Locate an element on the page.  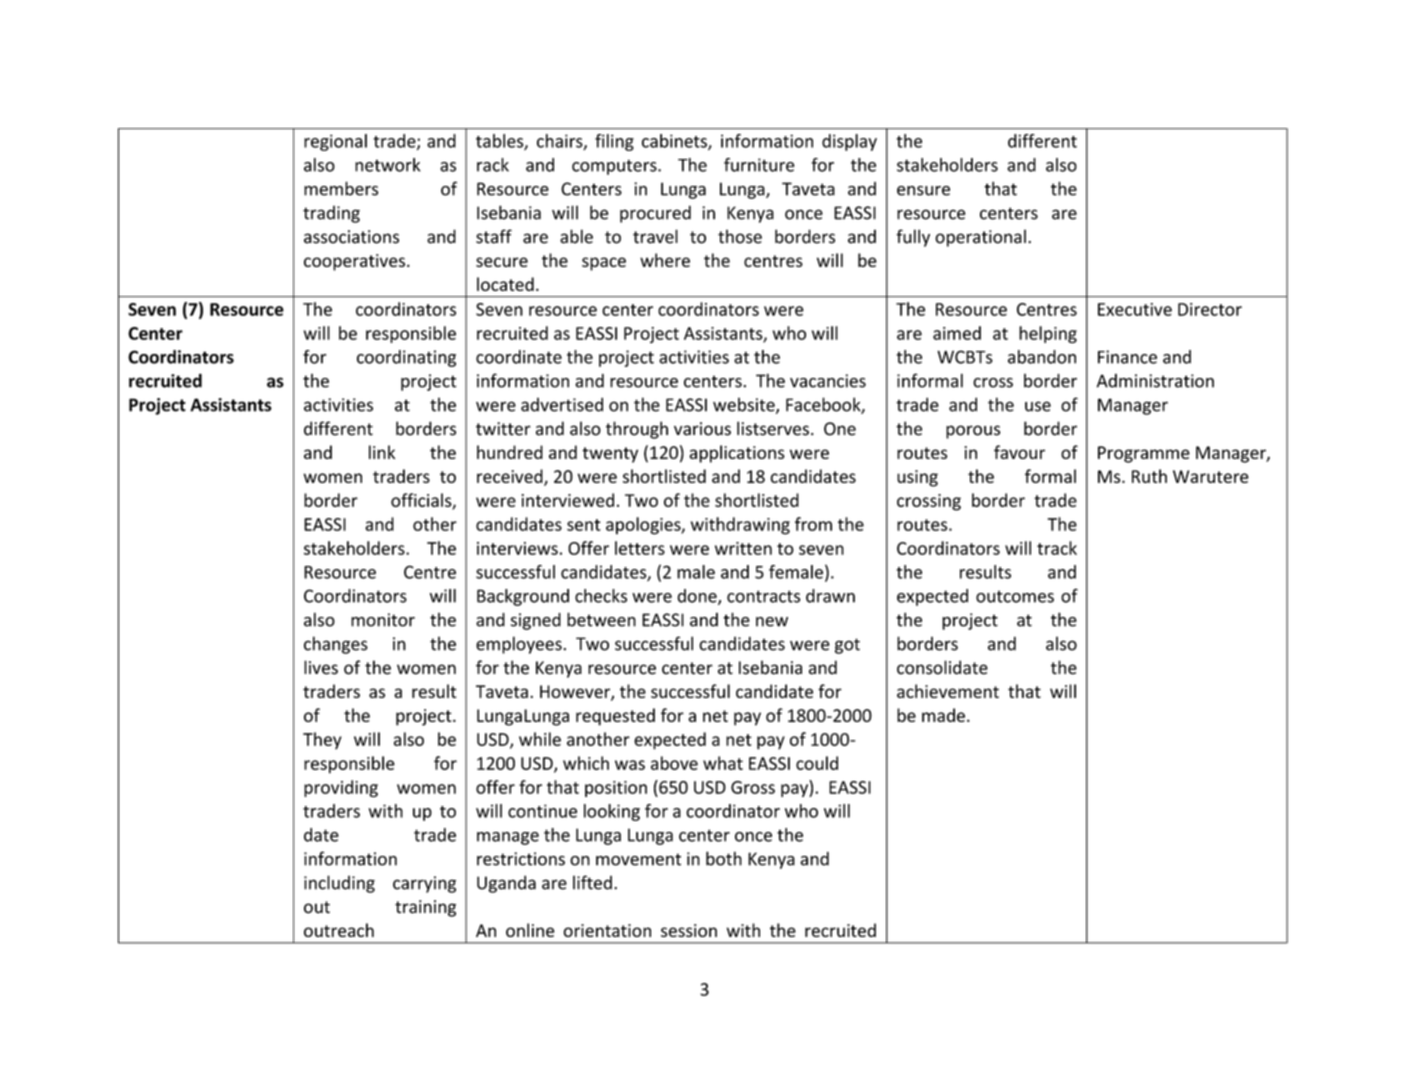
new is located at coordinates (772, 622).
